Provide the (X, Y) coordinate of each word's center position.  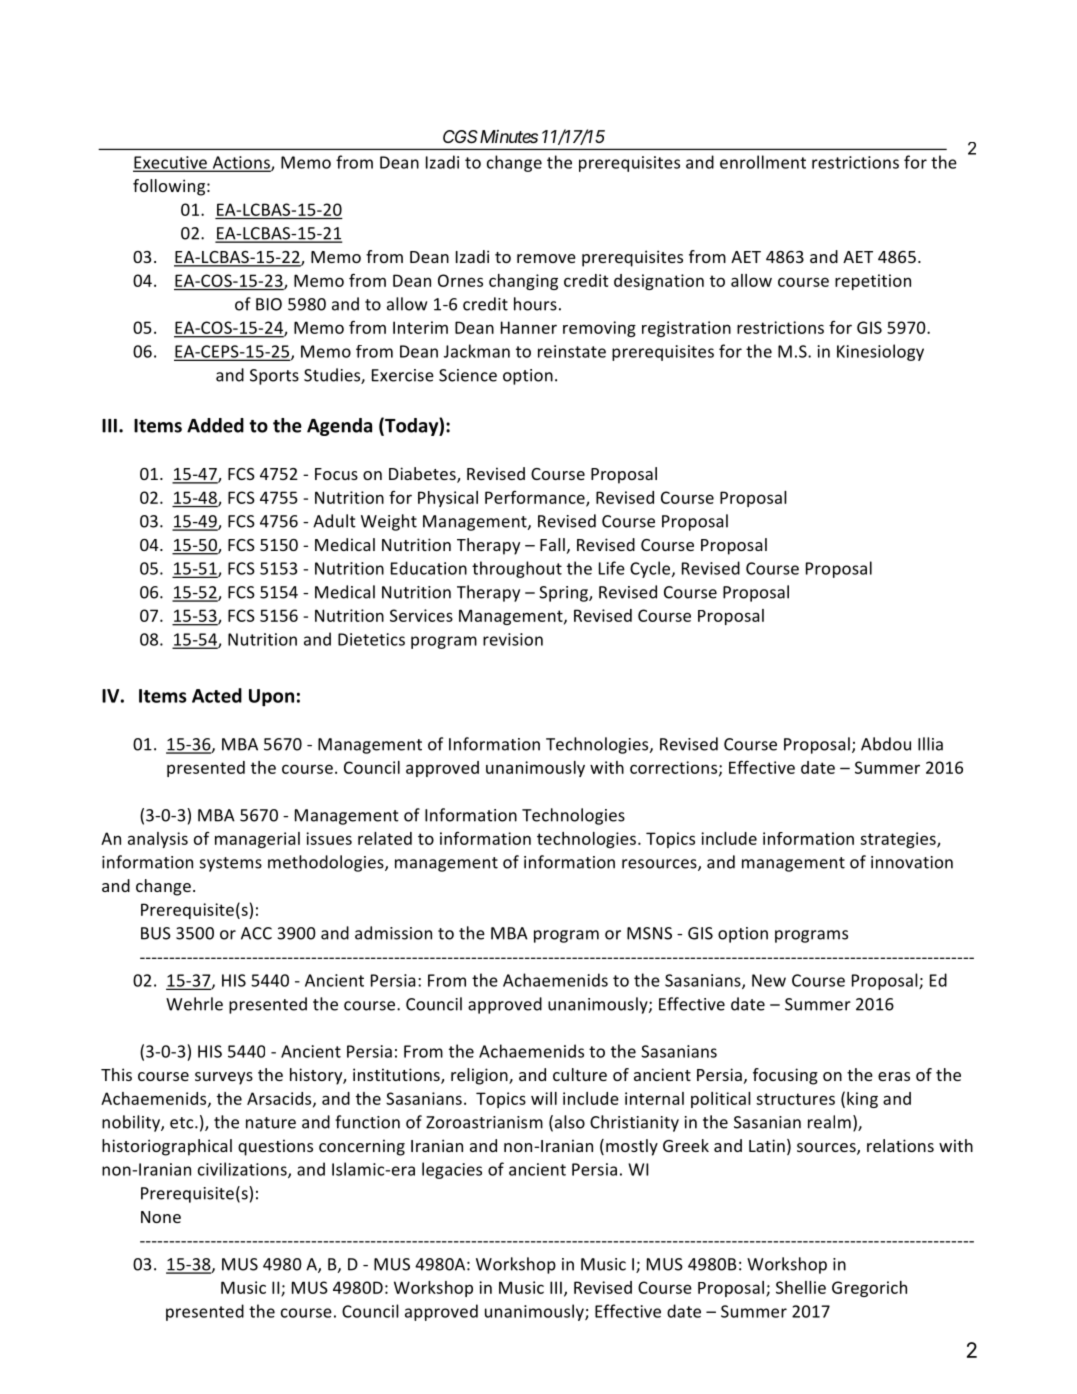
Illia (930, 744)
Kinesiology (880, 352)
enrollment (763, 162)
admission (393, 933)
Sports (274, 377)
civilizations (243, 1170)
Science (468, 375)
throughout (517, 569)
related (385, 838)
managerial (257, 840)
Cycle (651, 569)
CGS (460, 136)
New (769, 980)
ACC (256, 933)
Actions (241, 163)
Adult (334, 521)
